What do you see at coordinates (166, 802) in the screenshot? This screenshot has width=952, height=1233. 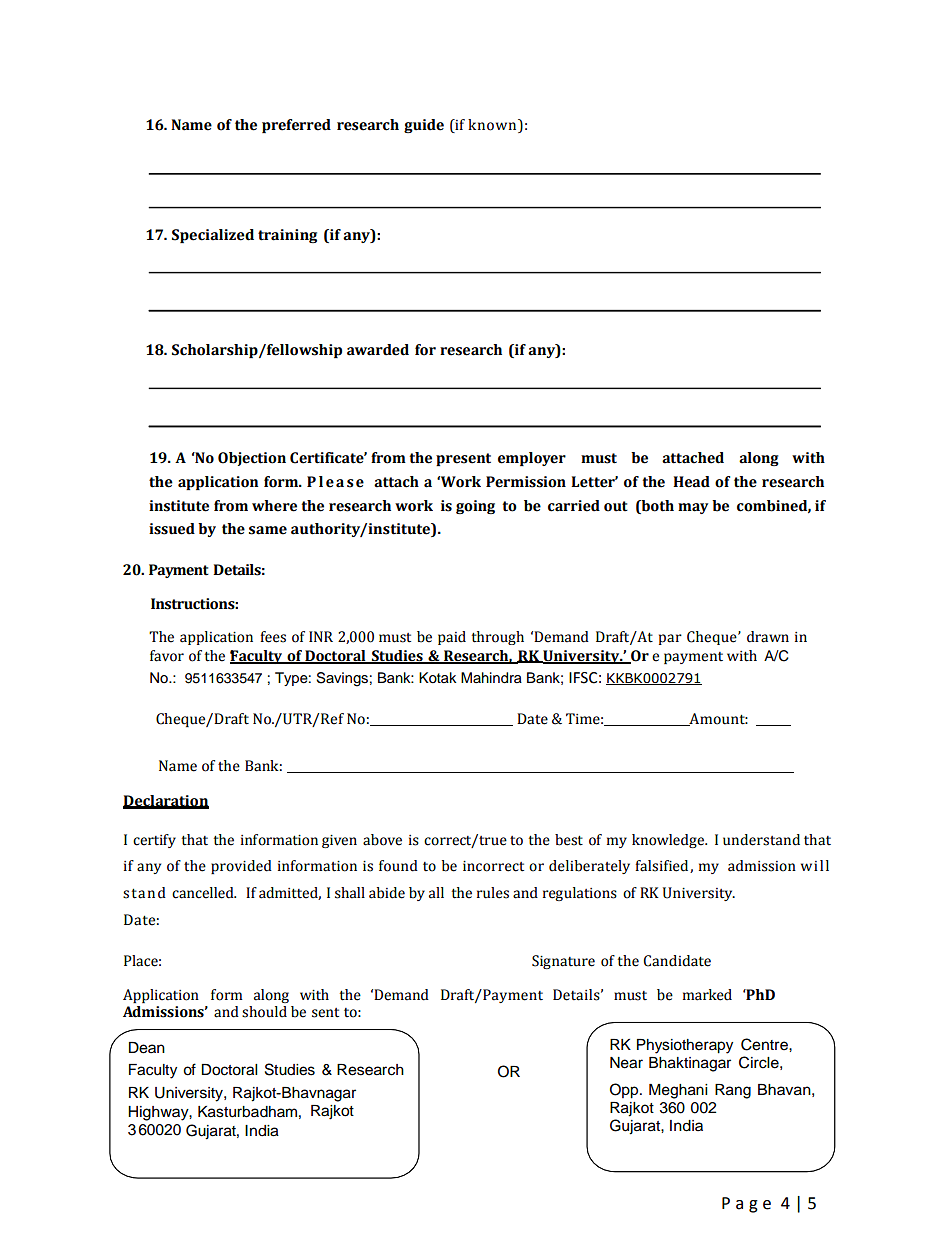 I see `Declaration` at bounding box center [166, 802].
